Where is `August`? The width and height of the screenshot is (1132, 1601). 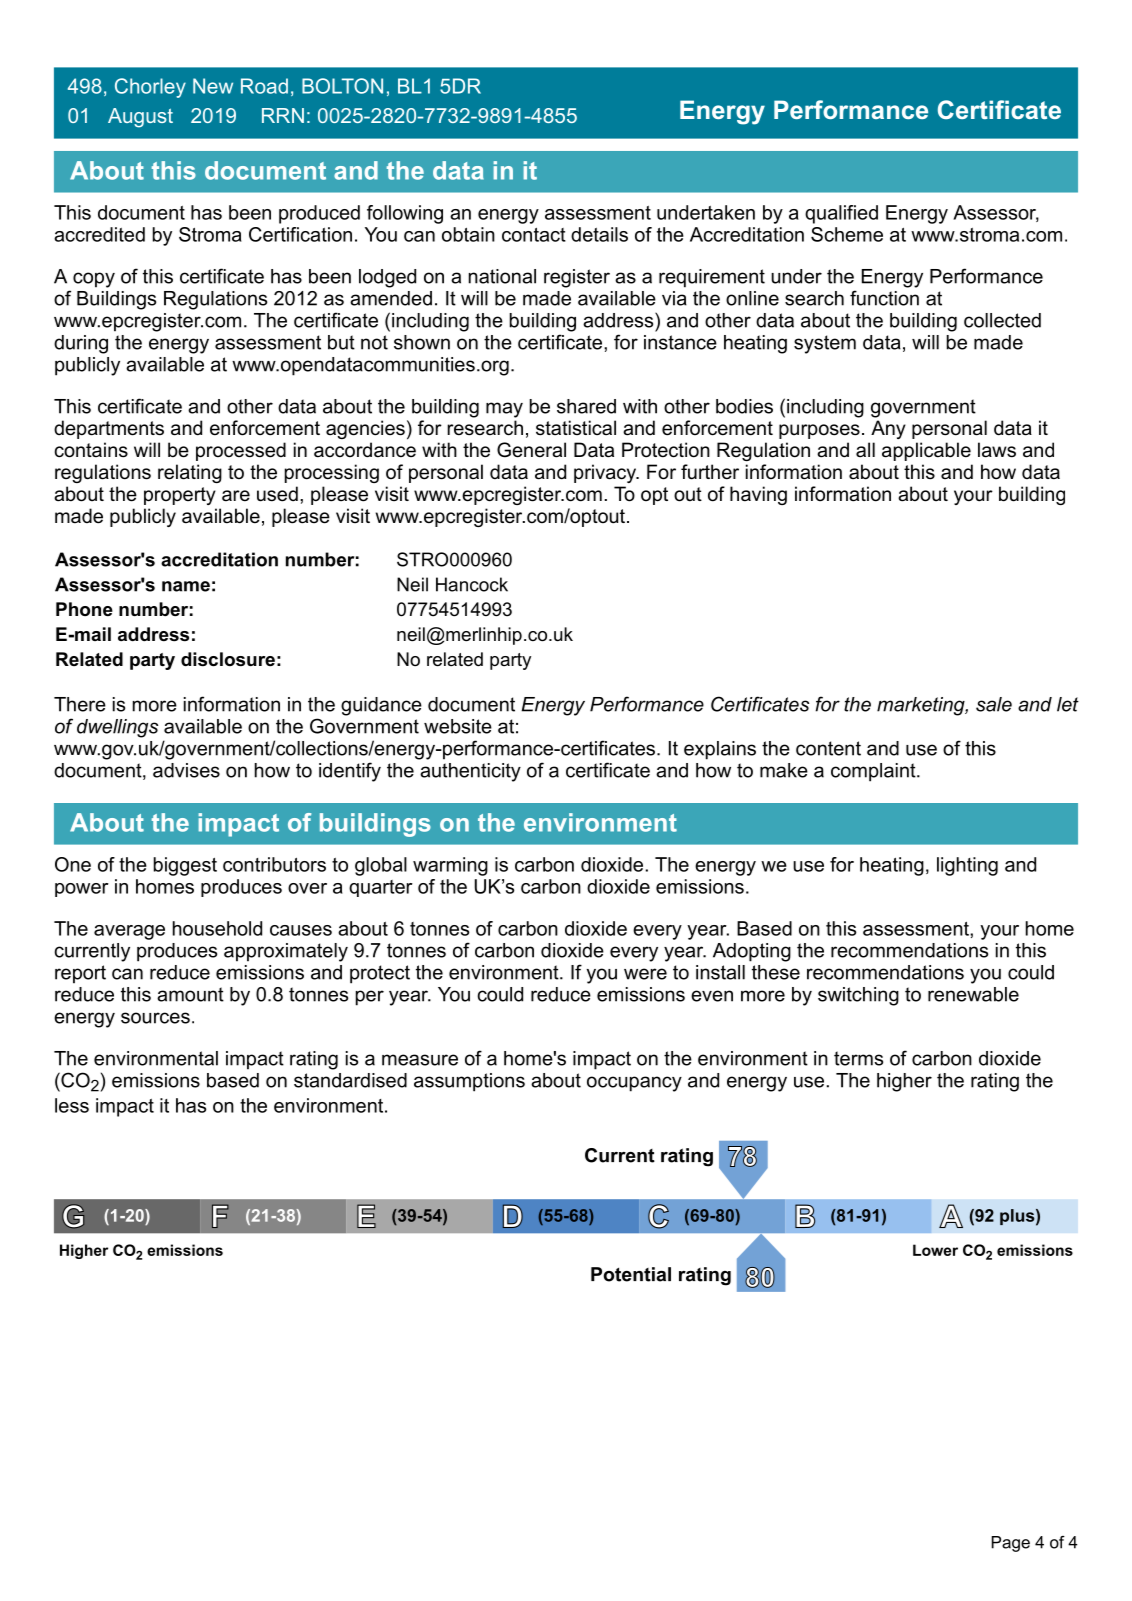
August is located at coordinates (140, 118).
